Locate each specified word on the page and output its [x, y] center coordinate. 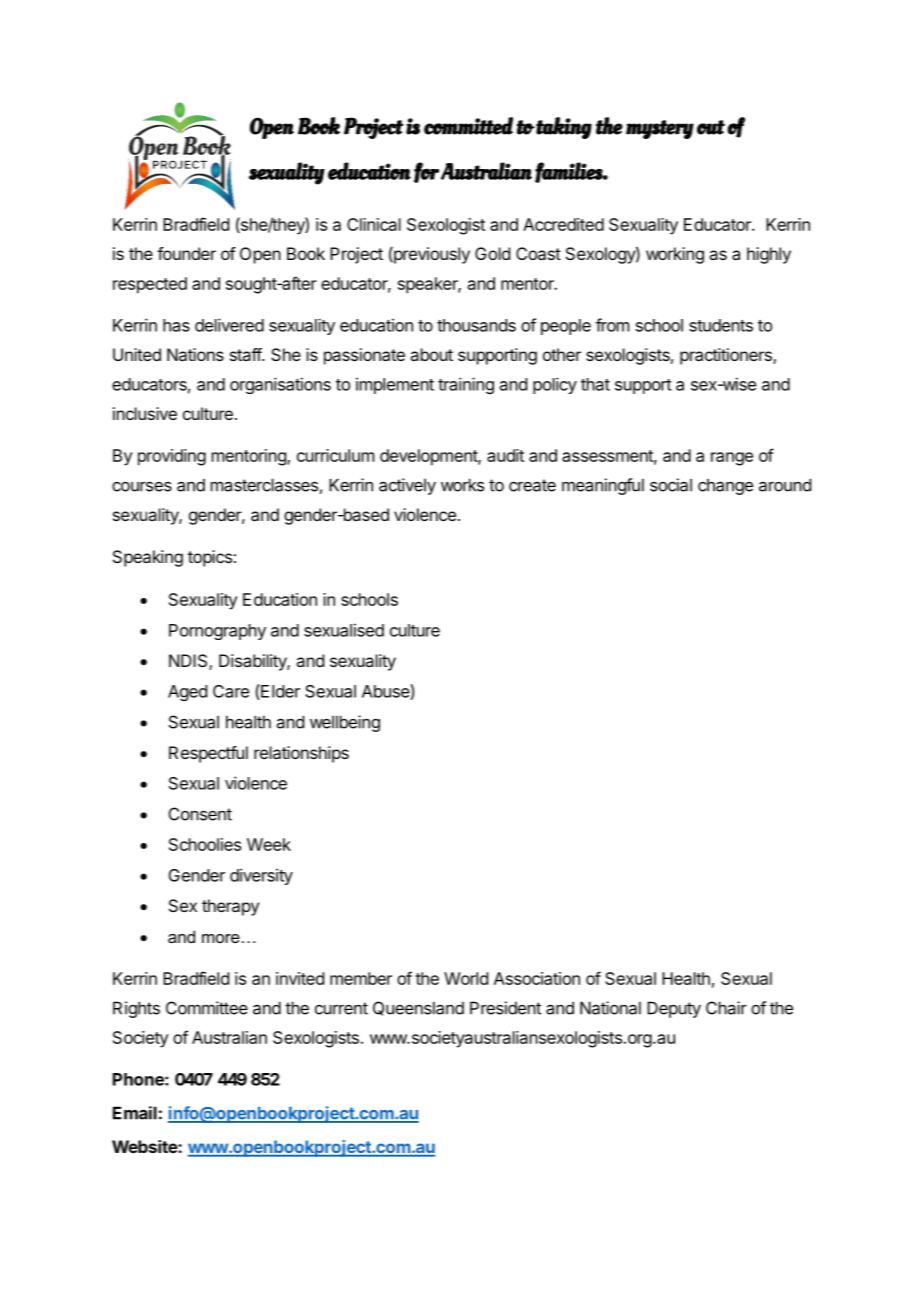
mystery [660, 129]
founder [186, 253]
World [466, 978]
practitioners [727, 356]
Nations [195, 354]
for [426, 172]
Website [145, 1146]
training [466, 385]
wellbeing [345, 723]
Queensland [418, 1008]
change [725, 486]
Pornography [217, 632]
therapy [230, 907]
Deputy [674, 1009]
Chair [726, 1008]
